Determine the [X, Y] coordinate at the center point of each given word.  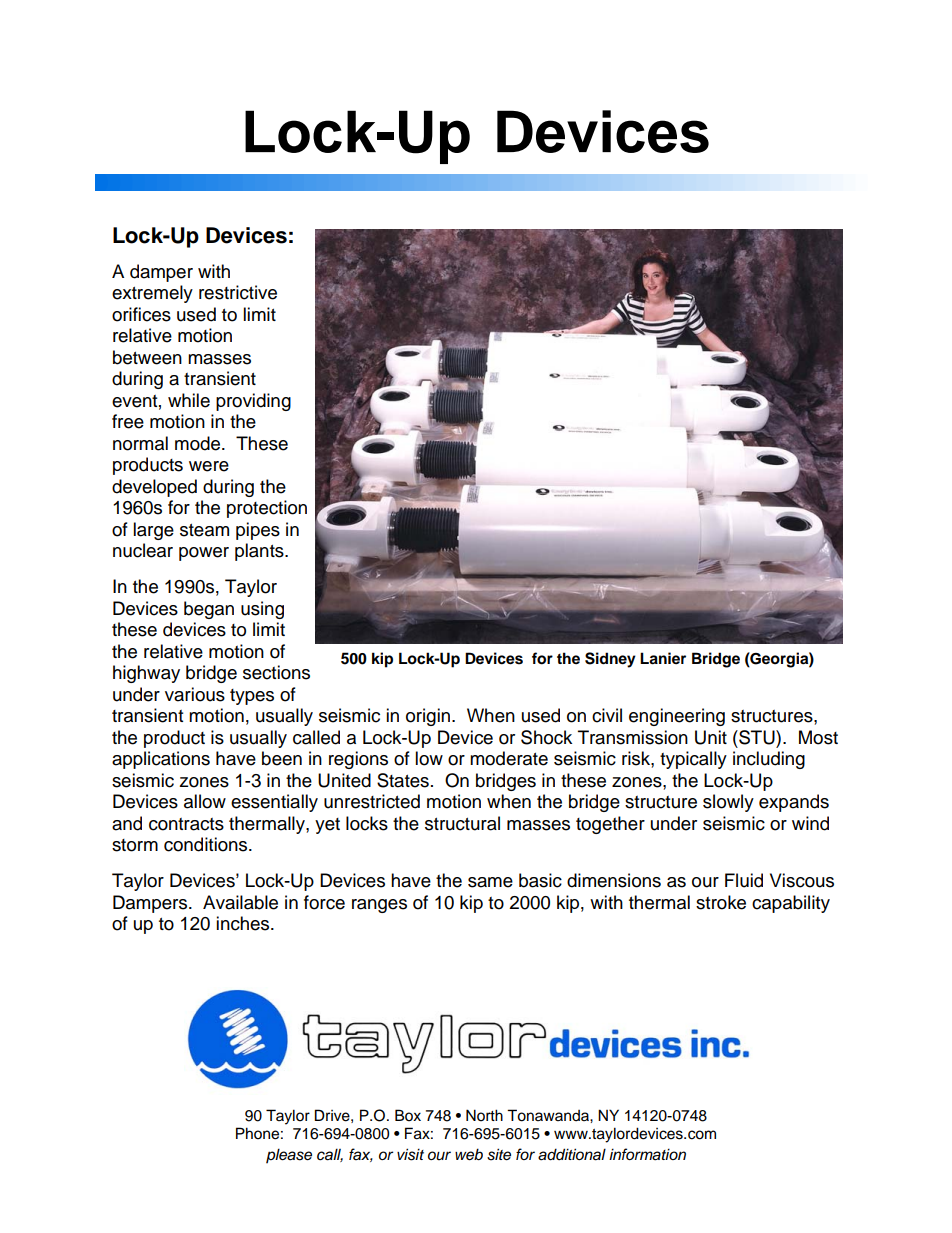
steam [204, 530]
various [195, 694]
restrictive [238, 292]
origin [428, 717]
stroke [721, 902]
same [490, 882]
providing [253, 402]
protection [267, 509]
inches [244, 923]
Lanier [663, 658]
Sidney [610, 660]
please [289, 1156]
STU [757, 737]
